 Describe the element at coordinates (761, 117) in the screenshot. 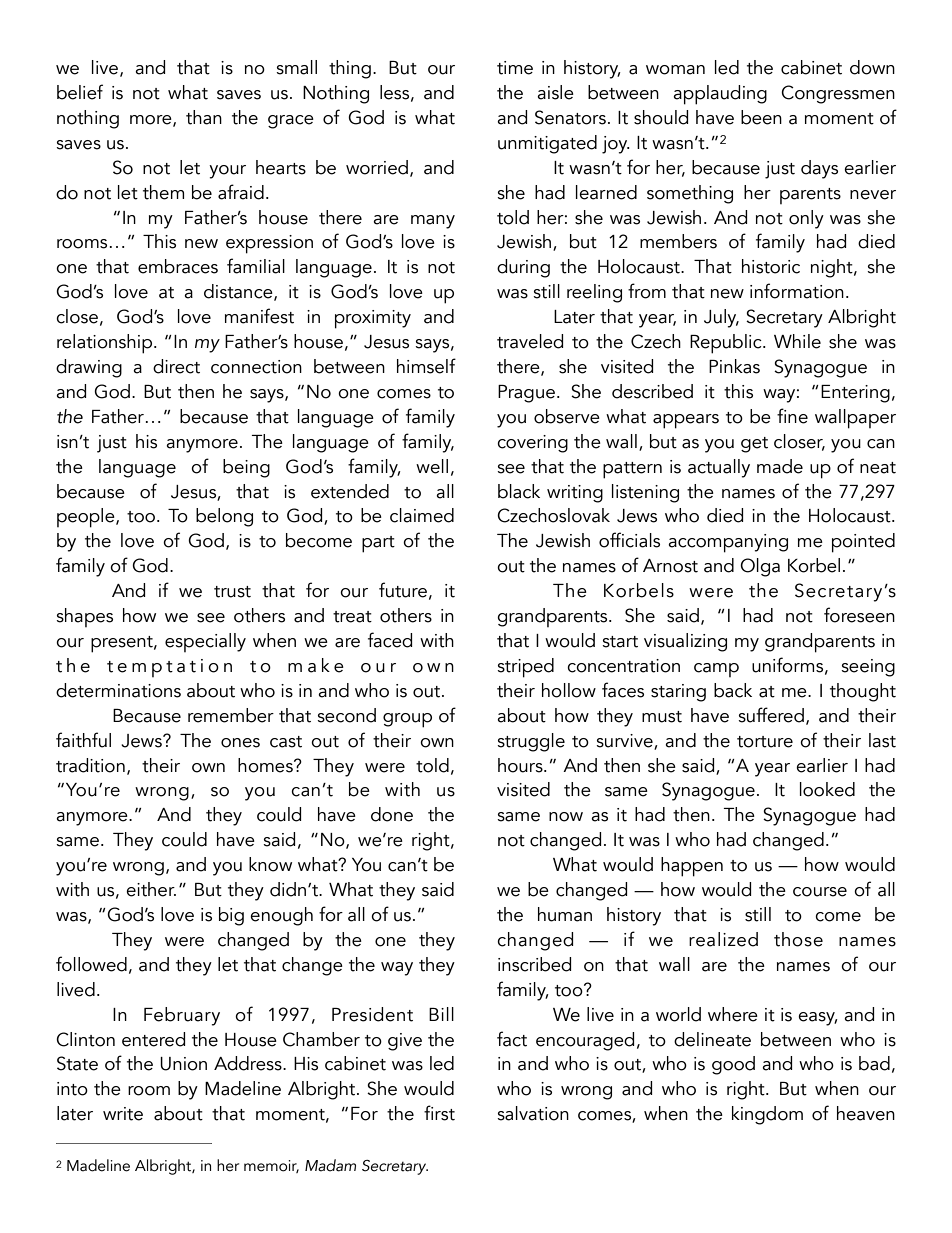

I see `been` at that location.
